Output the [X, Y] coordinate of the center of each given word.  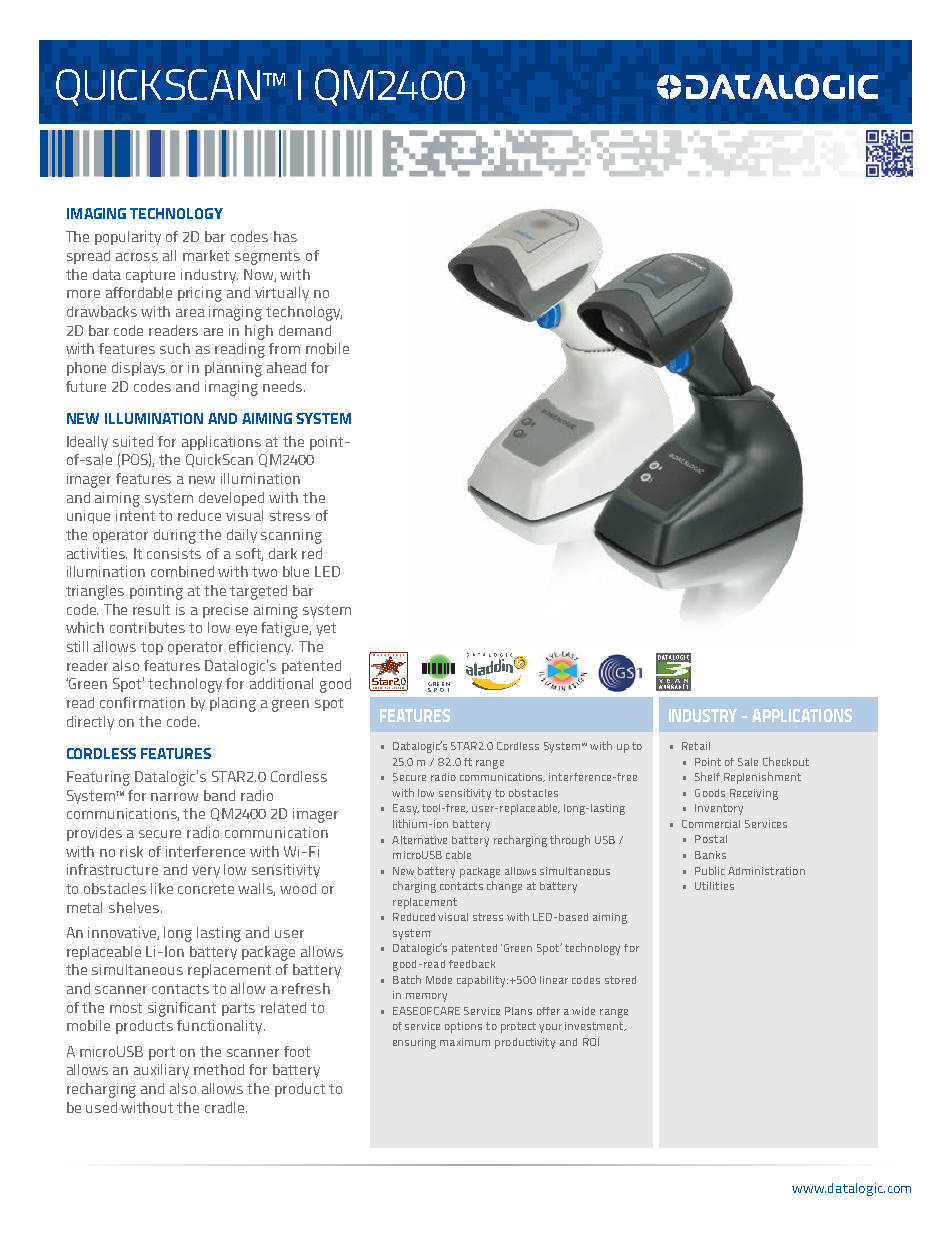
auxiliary [161, 1071]
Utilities [714, 886]
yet [326, 629]
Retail [696, 746]
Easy [406, 809]
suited [133, 441]
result [151, 609]
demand [305, 330]
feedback [472, 964]
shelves [134, 907]
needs [284, 386]
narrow [174, 797]
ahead [286, 367]
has [285, 236]
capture [150, 276]
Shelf [707, 776]
